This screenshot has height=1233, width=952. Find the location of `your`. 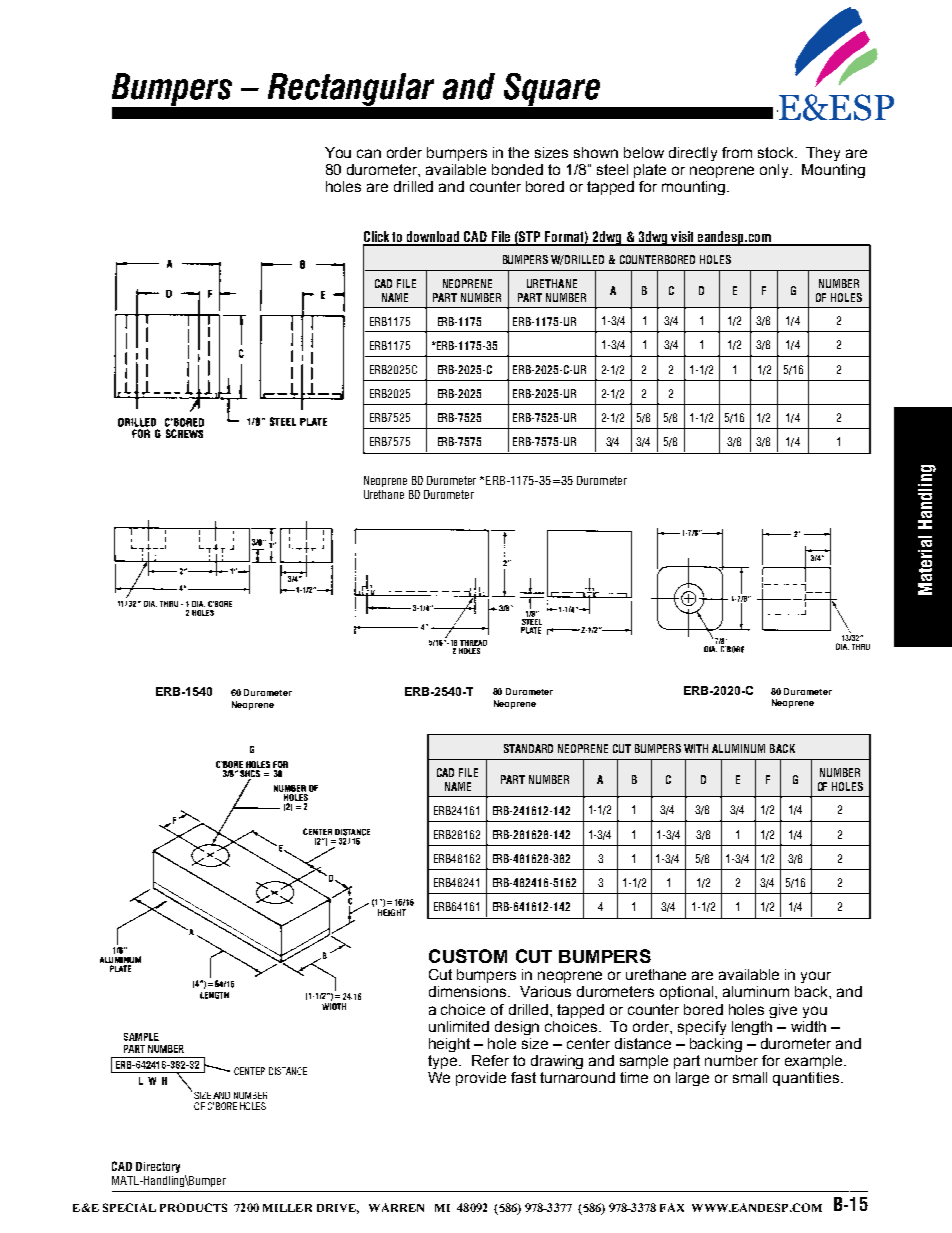

your is located at coordinates (816, 977).
